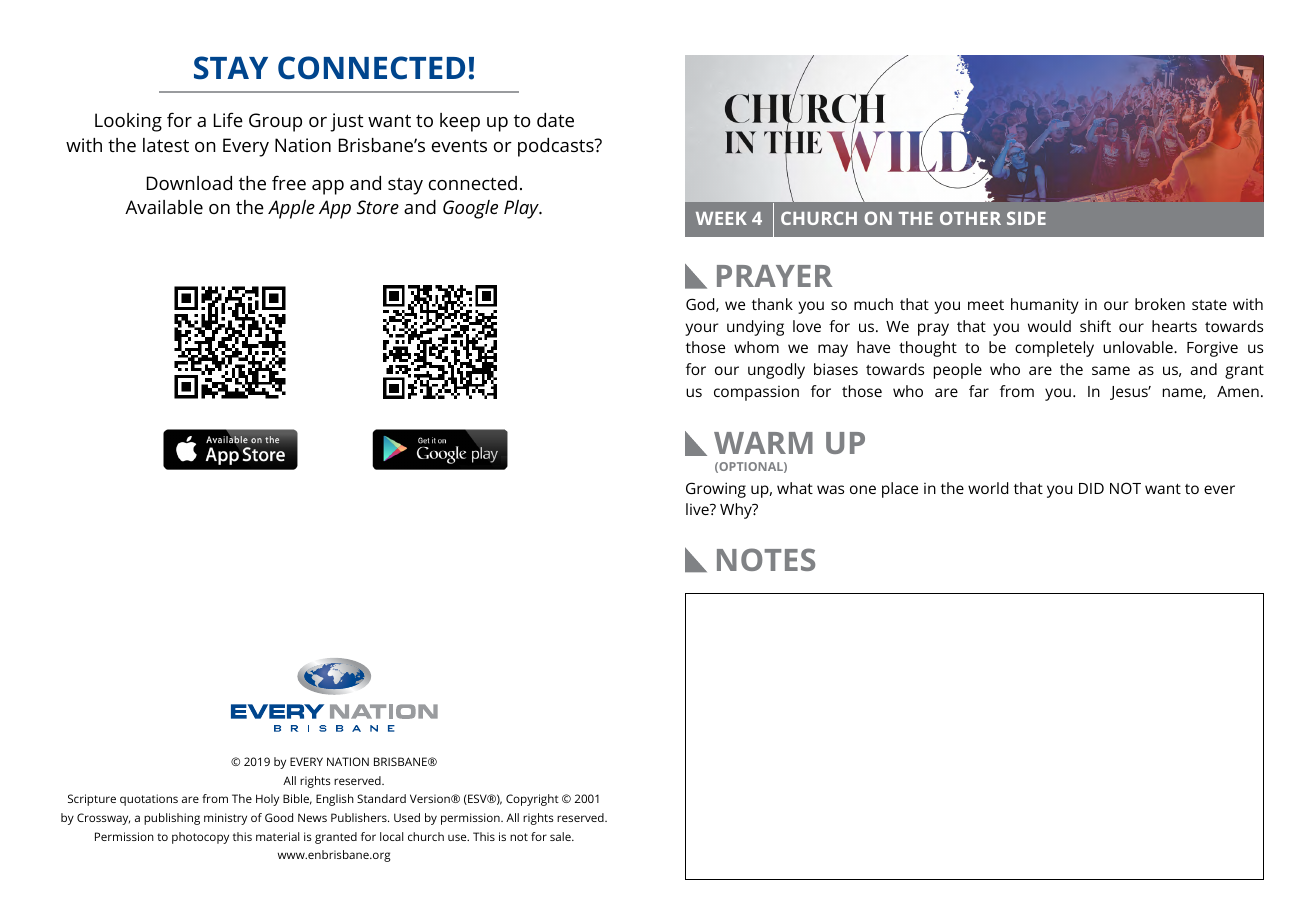 Image resolution: width=1308 pixels, height=924 pixels. What do you see at coordinates (698, 509) in the screenshot?
I see `live` at bounding box center [698, 509].
